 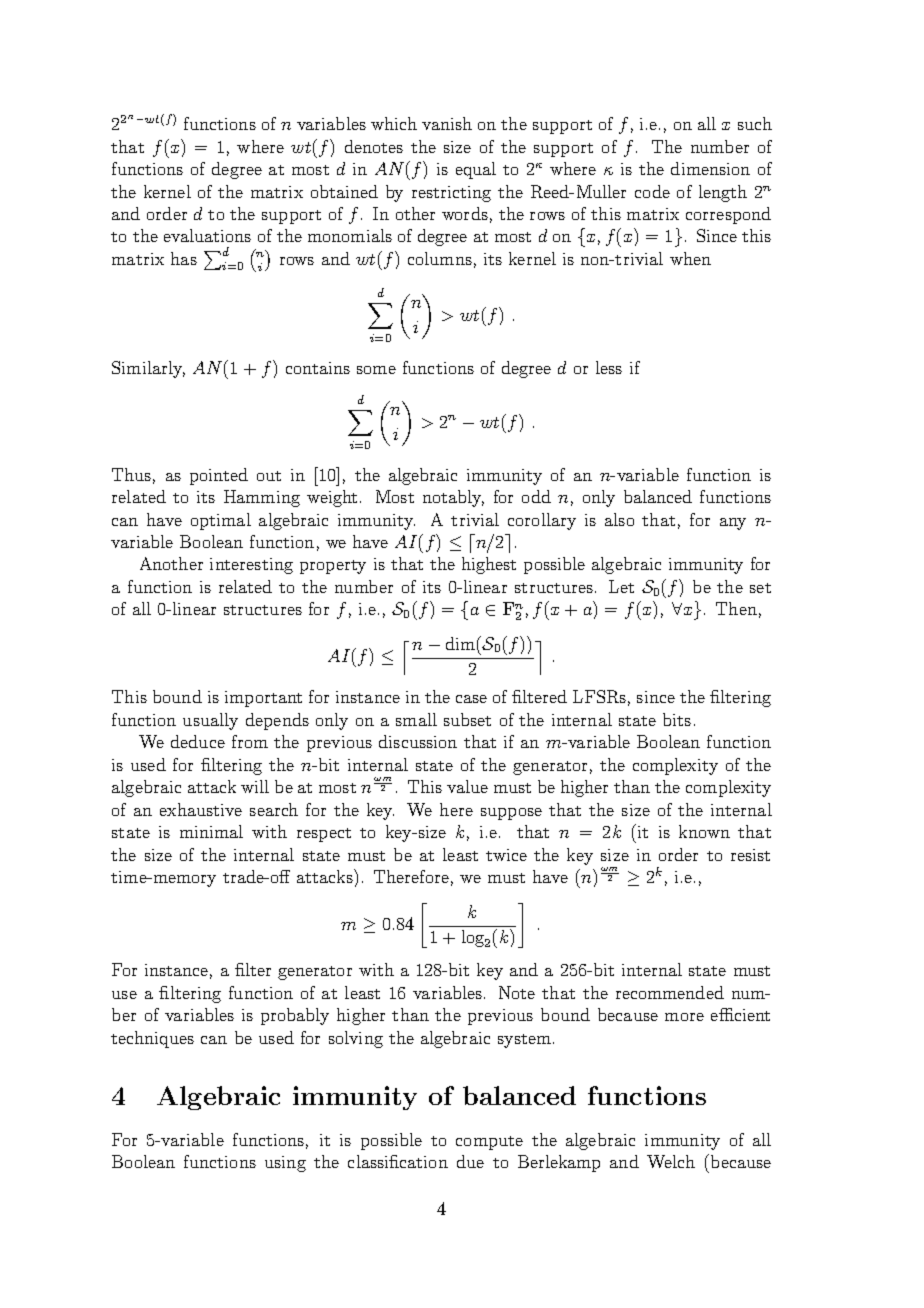 What do you see at coordinates (710, 168) in the screenshot?
I see `dimension` at bounding box center [710, 168].
